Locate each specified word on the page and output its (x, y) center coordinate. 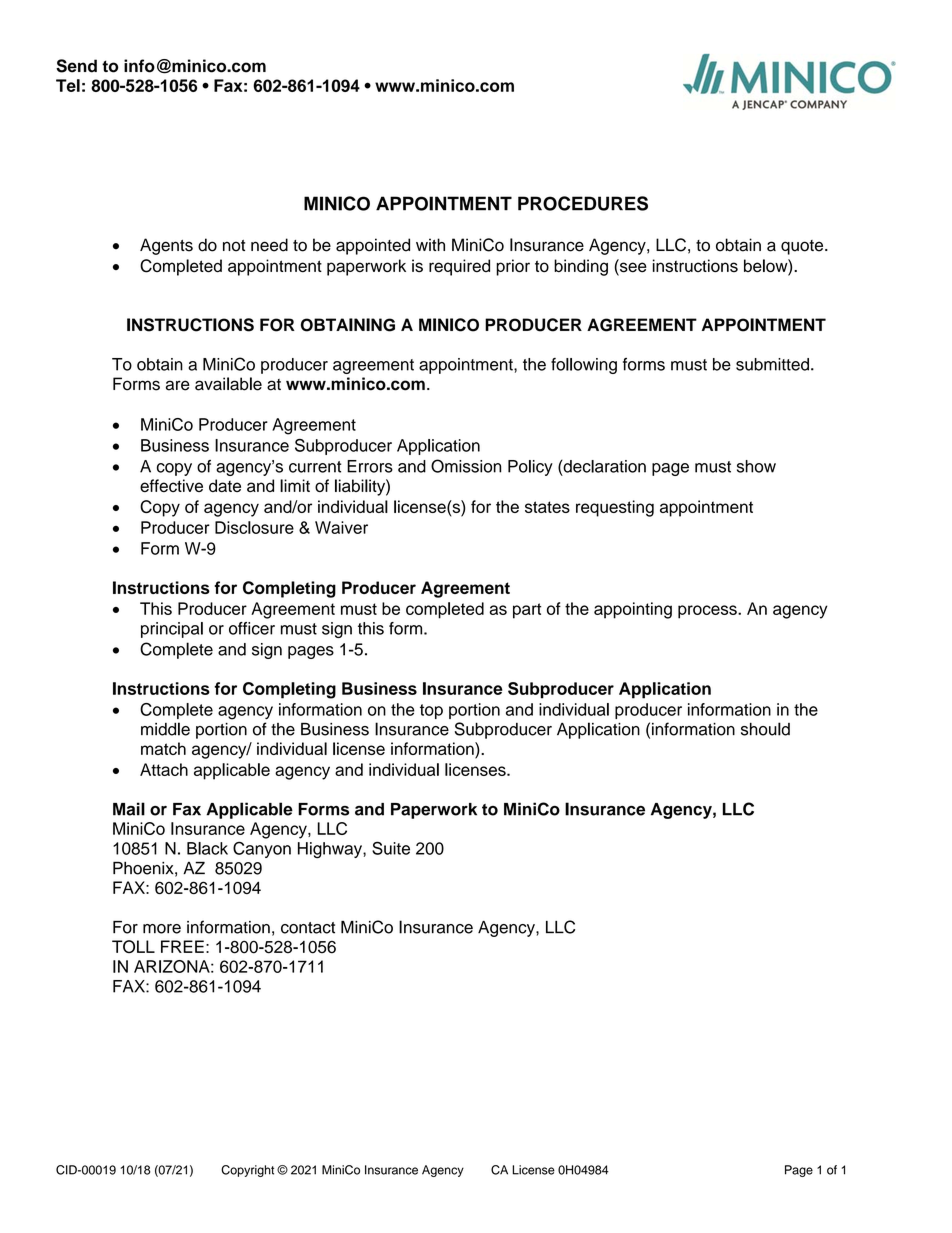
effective (171, 485)
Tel (68, 85)
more (162, 929)
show (756, 466)
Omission (466, 466)
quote (803, 247)
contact (308, 928)
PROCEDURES (583, 203)
